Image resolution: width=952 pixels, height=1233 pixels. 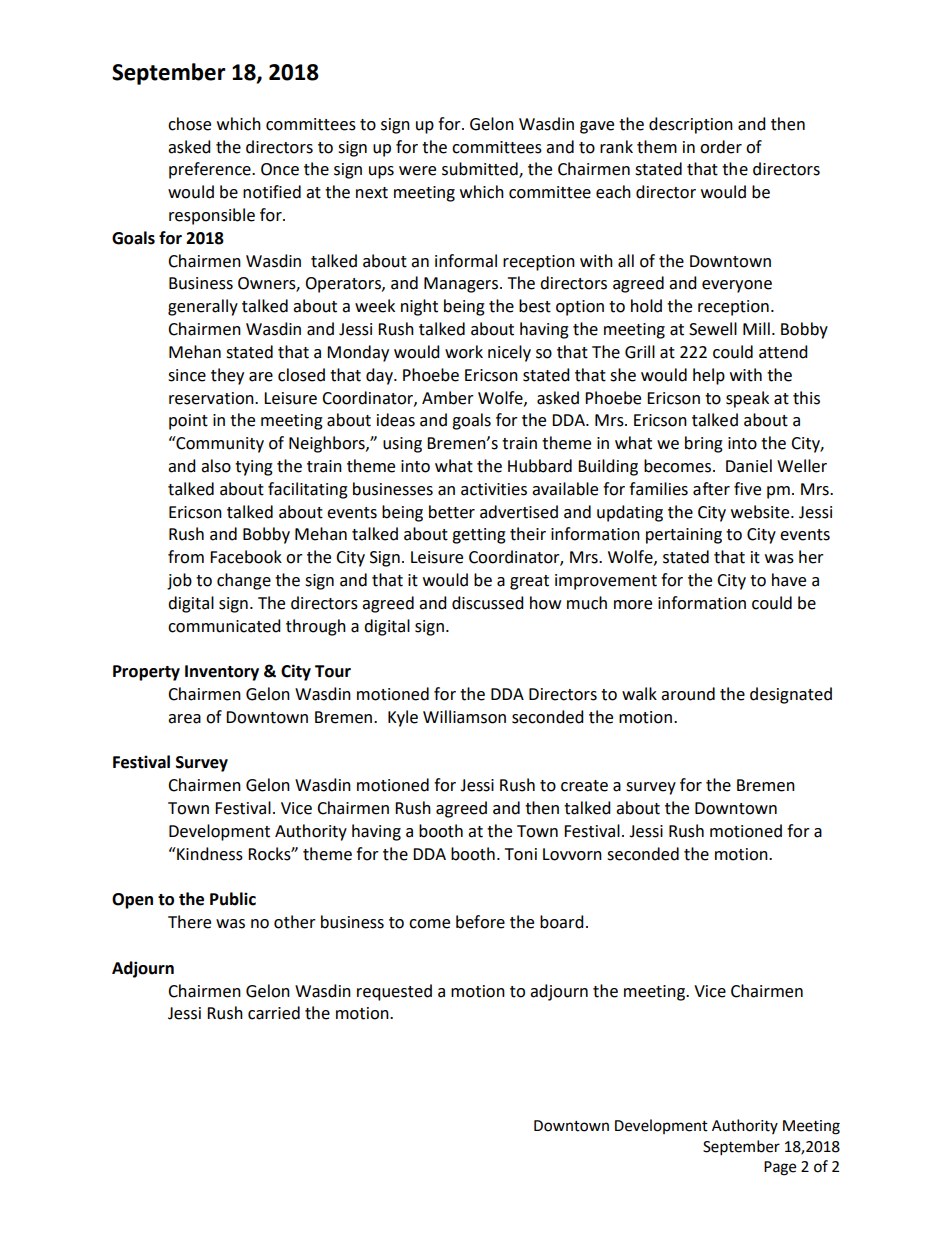 I want to click on Public, so click(x=233, y=899).
